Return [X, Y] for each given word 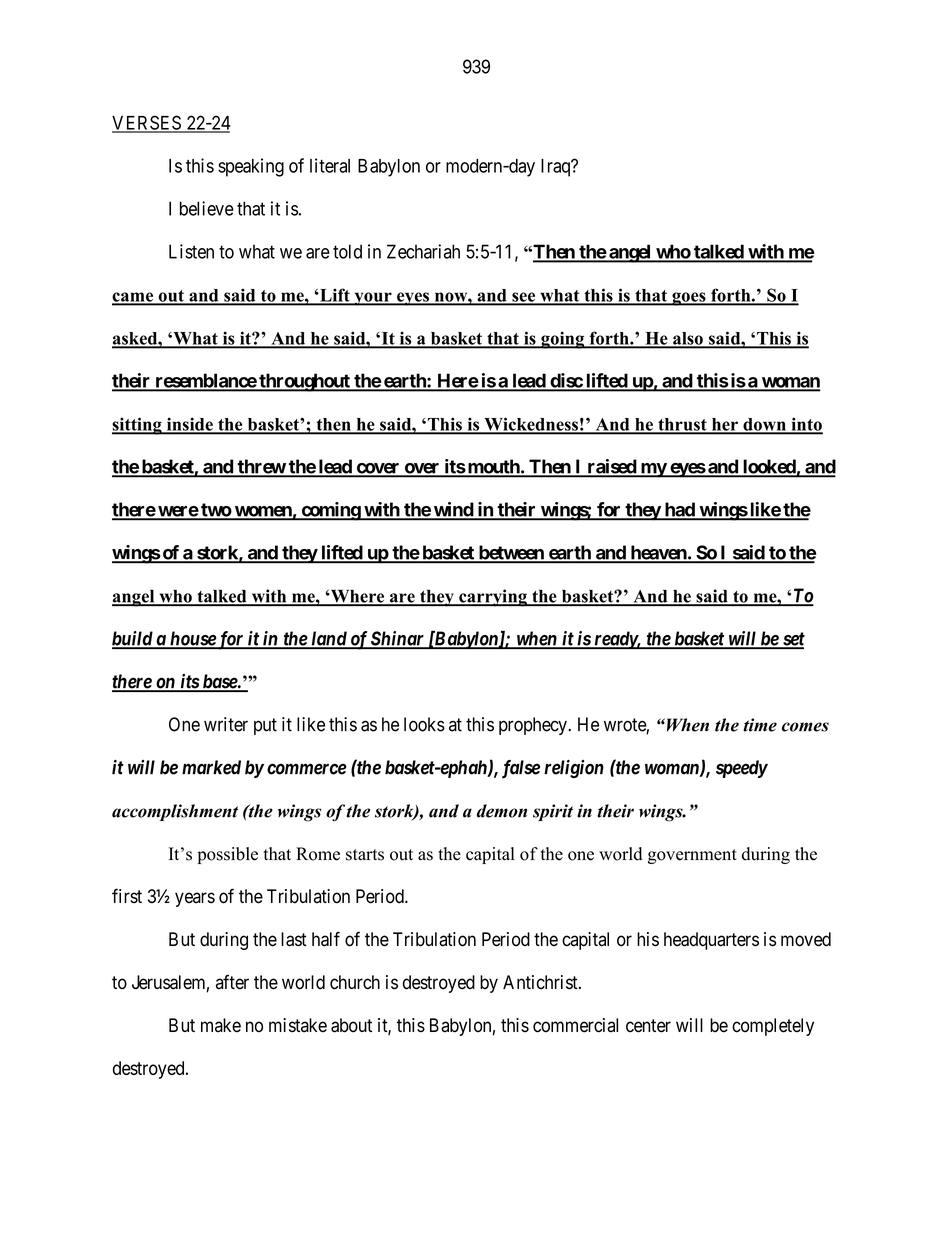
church [355, 982]
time [760, 725]
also [688, 339]
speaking [251, 167]
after [232, 982]
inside [189, 425]
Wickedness [531, 425]
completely [773, 1027]
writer [226, 724]
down [764, 425]
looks [424, 724]
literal [330, 165]
